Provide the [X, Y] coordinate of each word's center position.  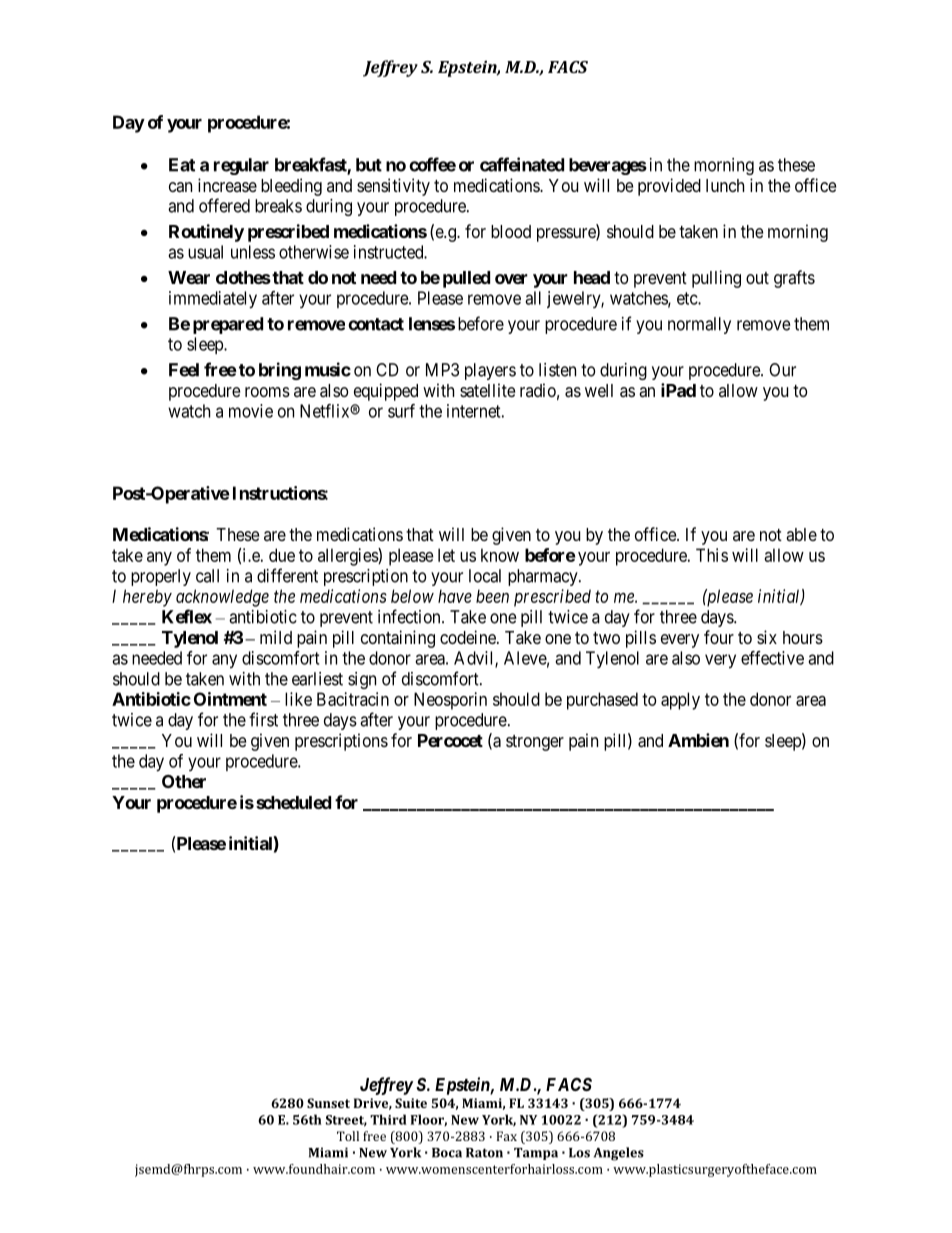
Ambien [698, 740]
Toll [348, 1136]
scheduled [293, 802]
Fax [507, 1136]
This [712, 555]
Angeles [619, 1154]
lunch [725, 185]
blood [511, 231]
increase [227, 185]
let [446, 555]
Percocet [450, 740]
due [282, 555]
